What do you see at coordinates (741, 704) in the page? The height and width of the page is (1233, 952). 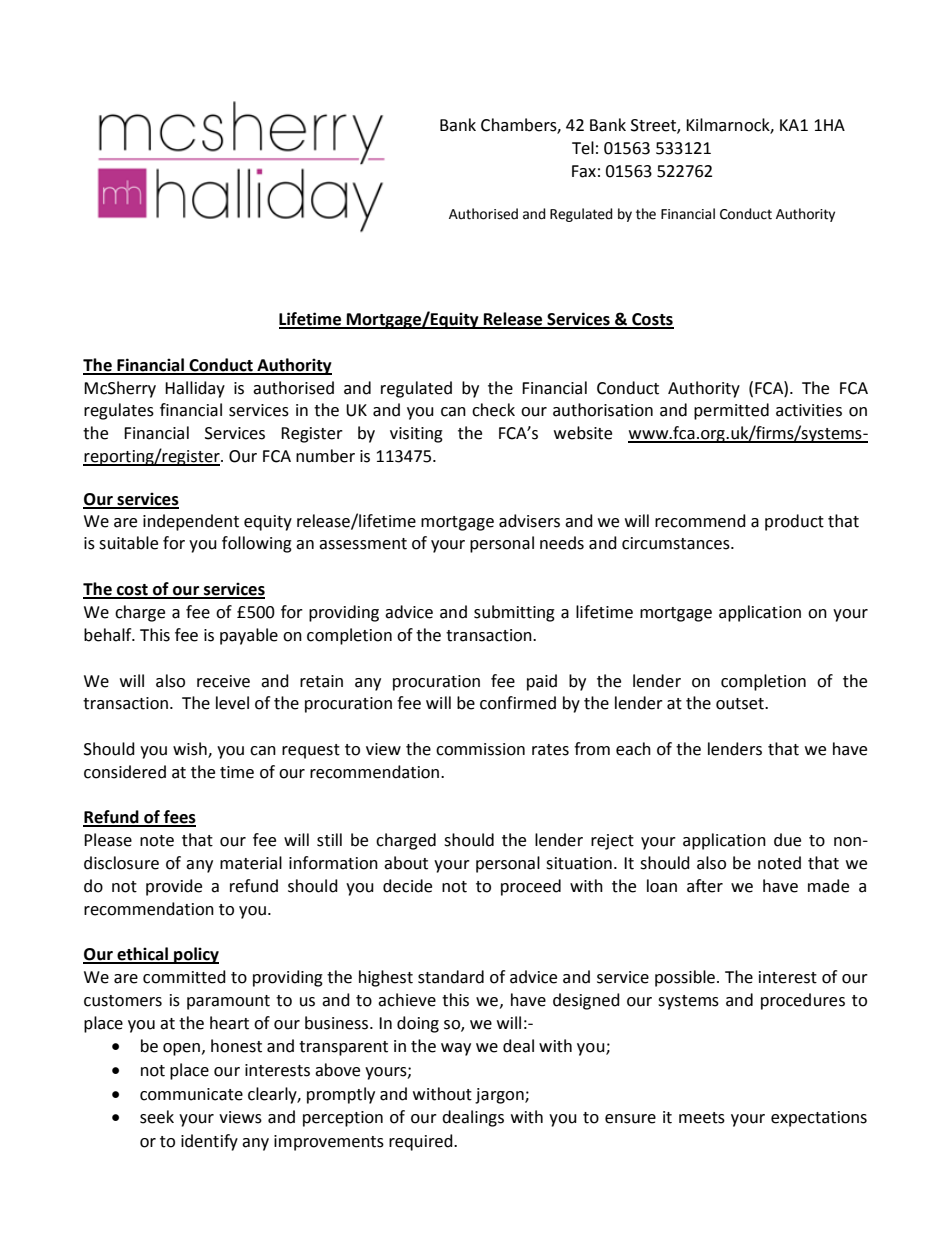 I see `outset` at bounding box center [741, 704].
